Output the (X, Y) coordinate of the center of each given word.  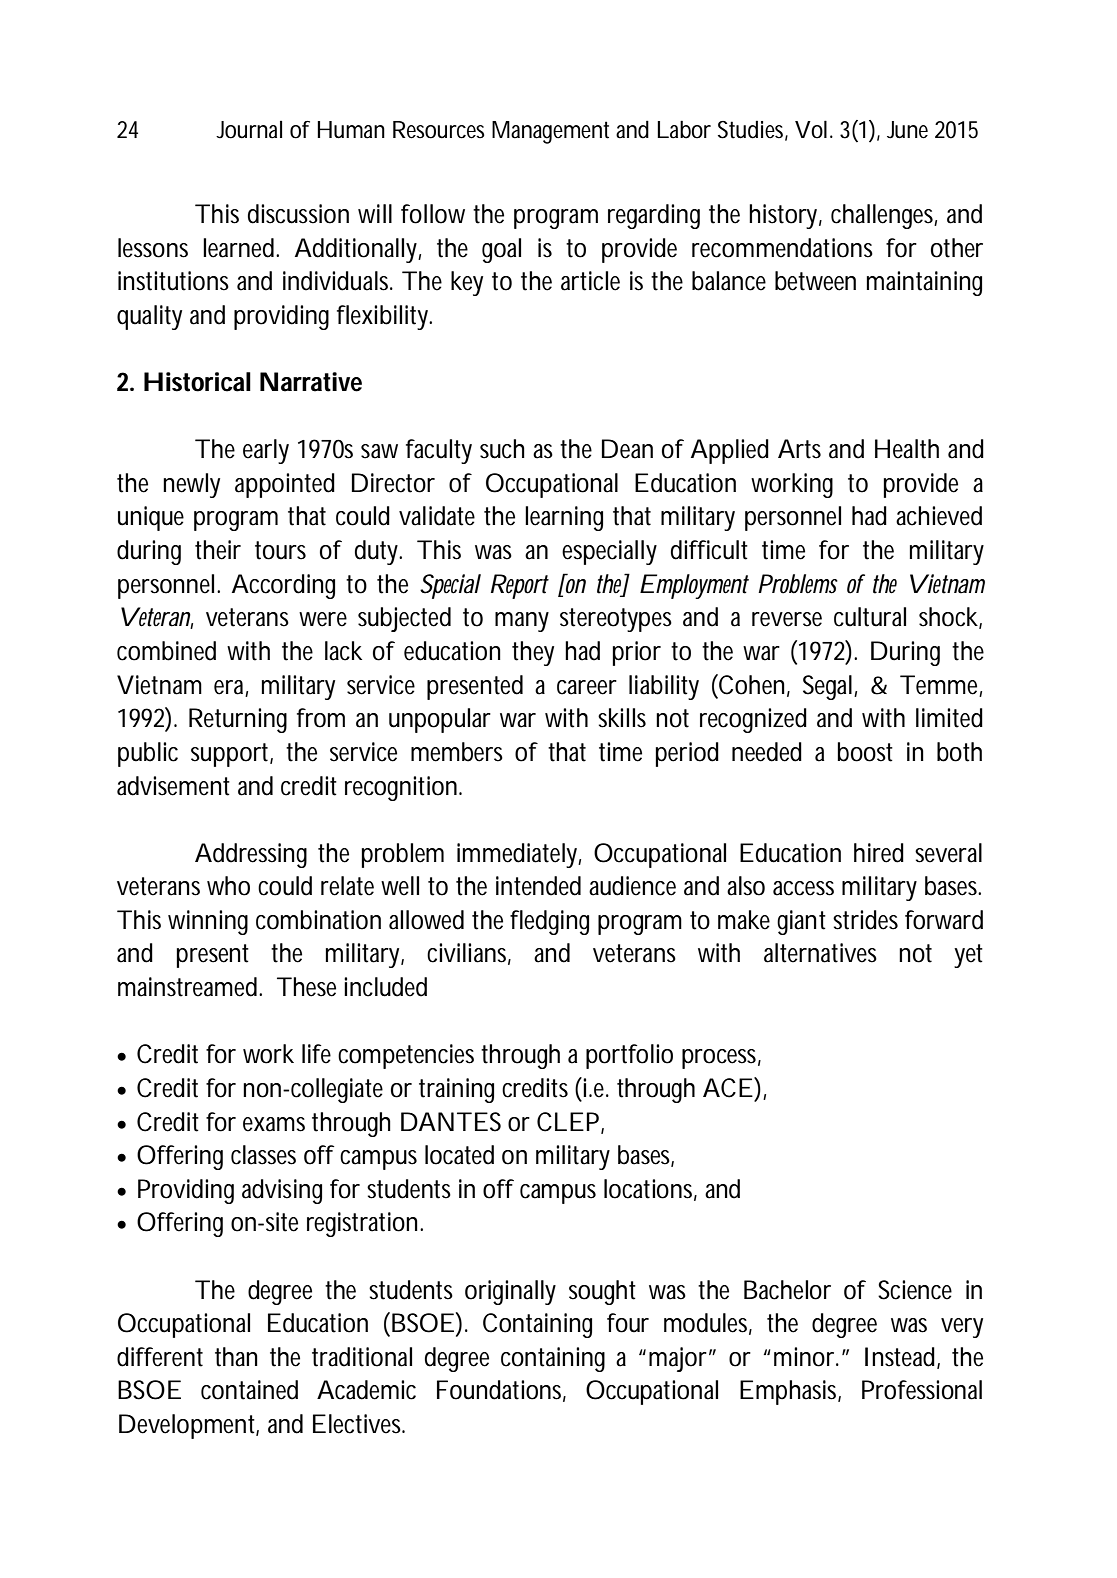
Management (550, 132)
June (907, 130)
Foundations (501, 1391)
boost (865, 752)
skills (622, 718)
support (232, 755)
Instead (901, 1357)
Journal (249, 130)
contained (249, 1390)
